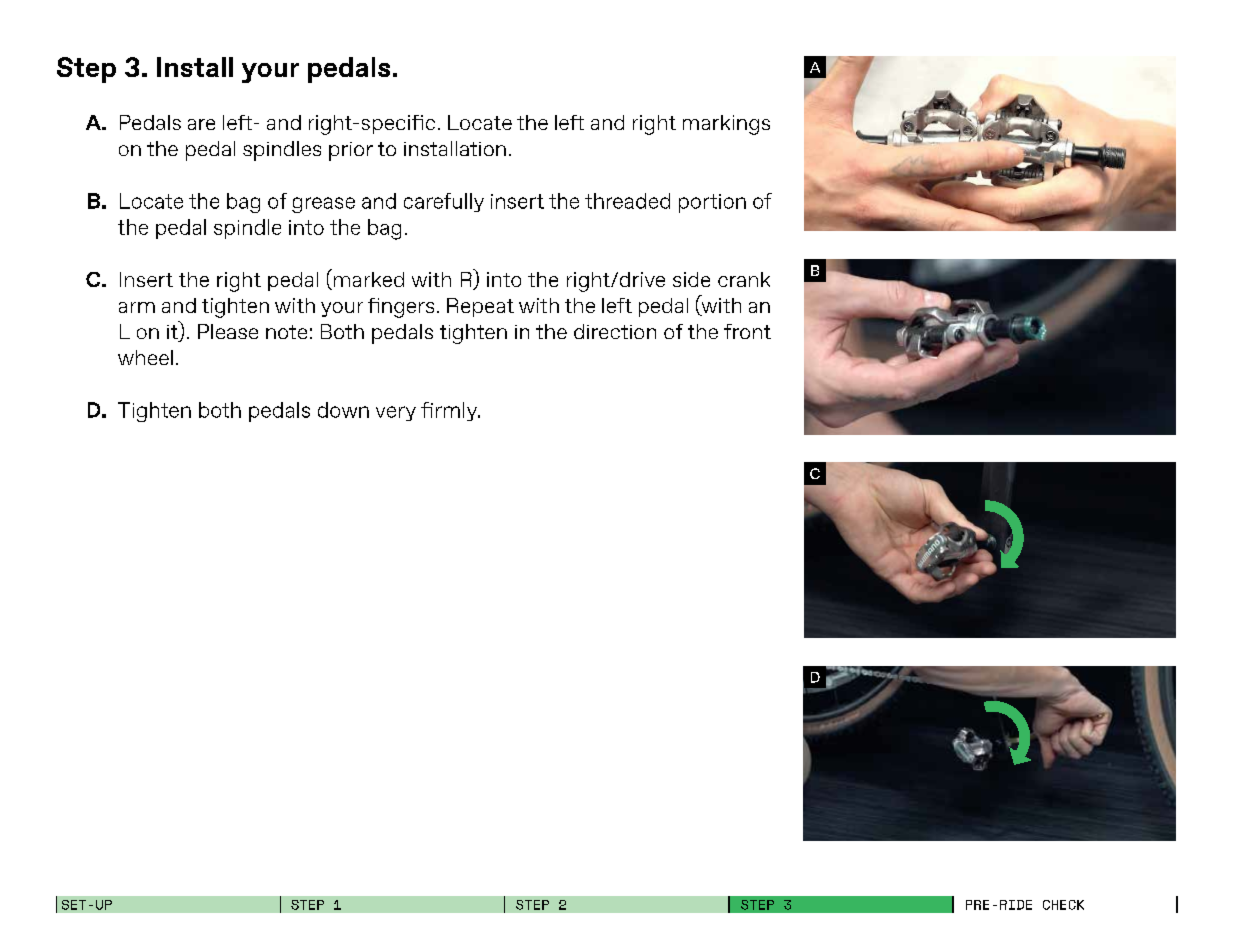 Image resolution: width=1233 pixels, height=952 pixels. I want to click on threaded, so click(627, 201).
